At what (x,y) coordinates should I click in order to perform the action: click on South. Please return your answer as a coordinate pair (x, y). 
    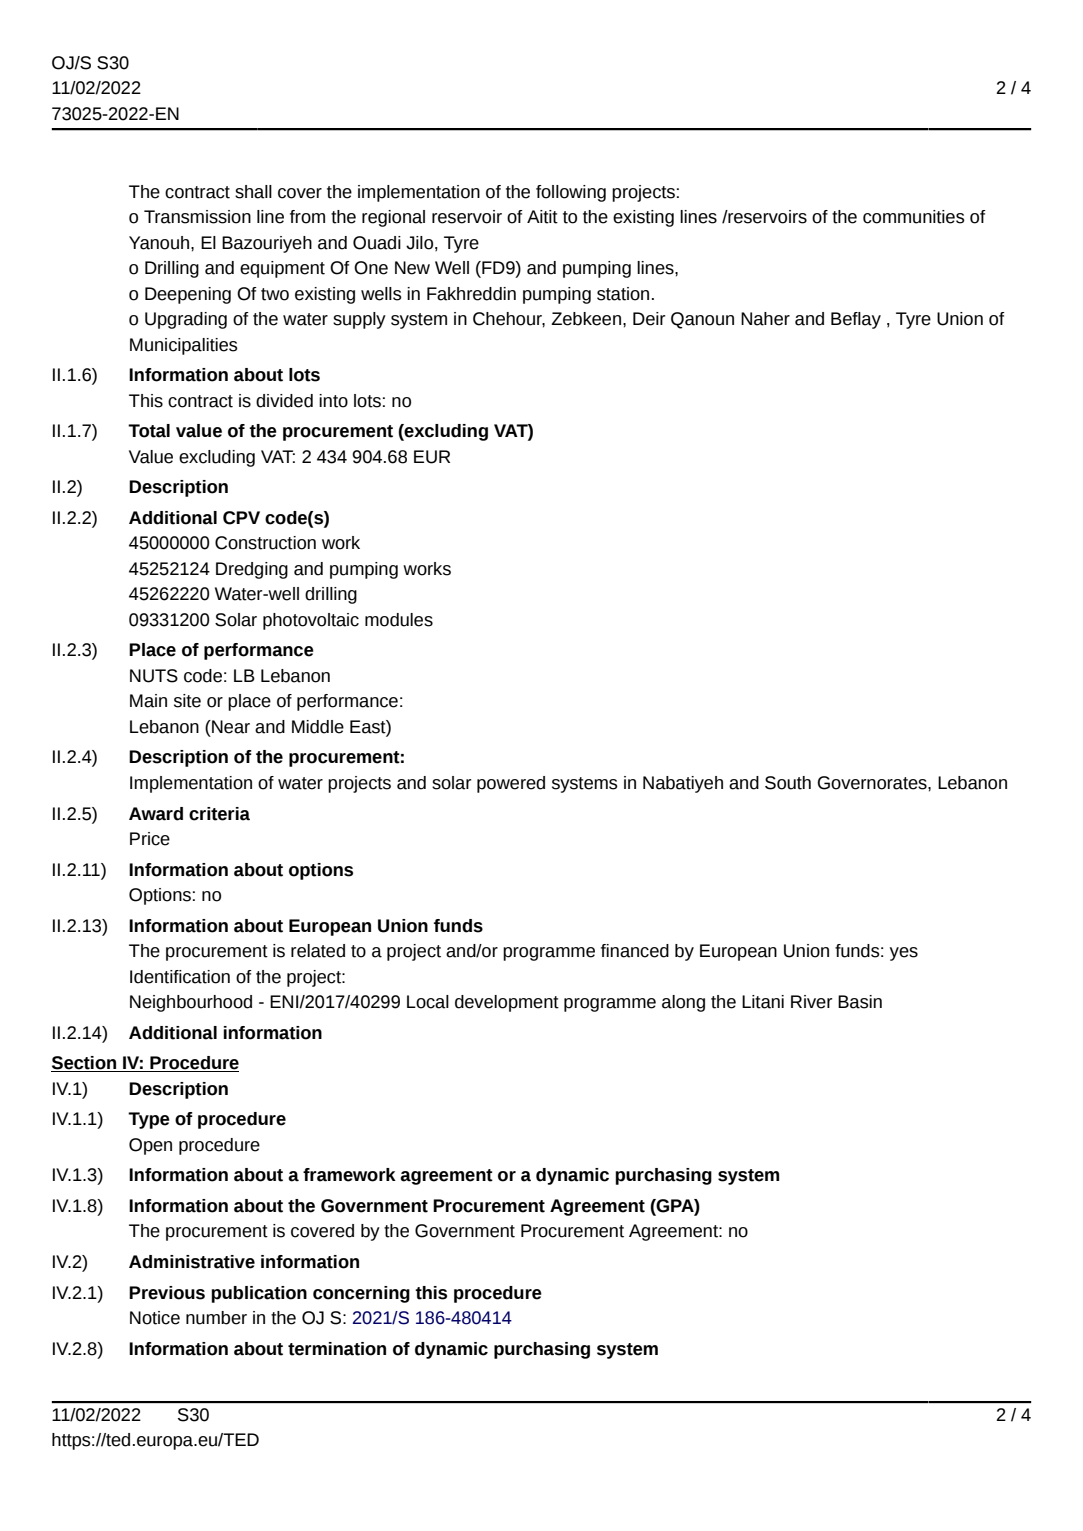
    Looking at the image, I should click on (788, 783).
